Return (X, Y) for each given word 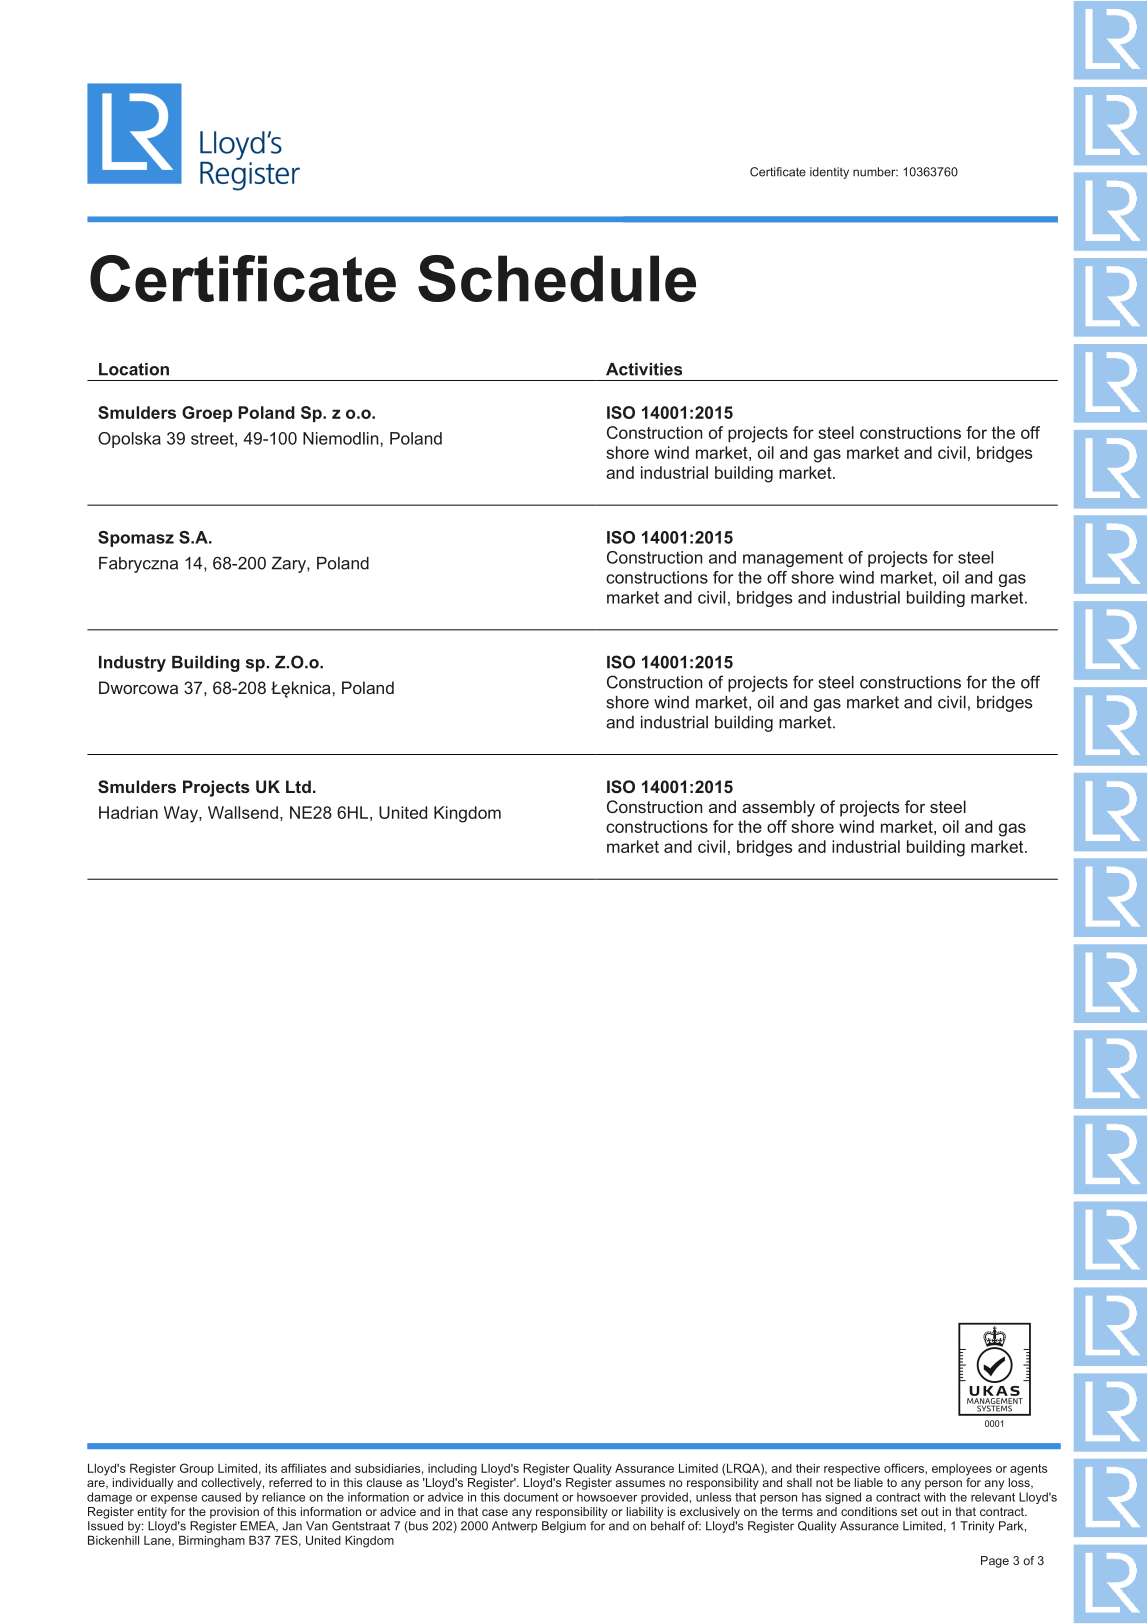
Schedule (557, 278)
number (875, 172)
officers (905, 1468)
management (793, 559)
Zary (290, 565)
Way (182, 814)
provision (234, 1513)
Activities (644, 369)
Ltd (298, 786)
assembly (778, 808)
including (452, 1470)
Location (134, 369)
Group (197, 1469)
